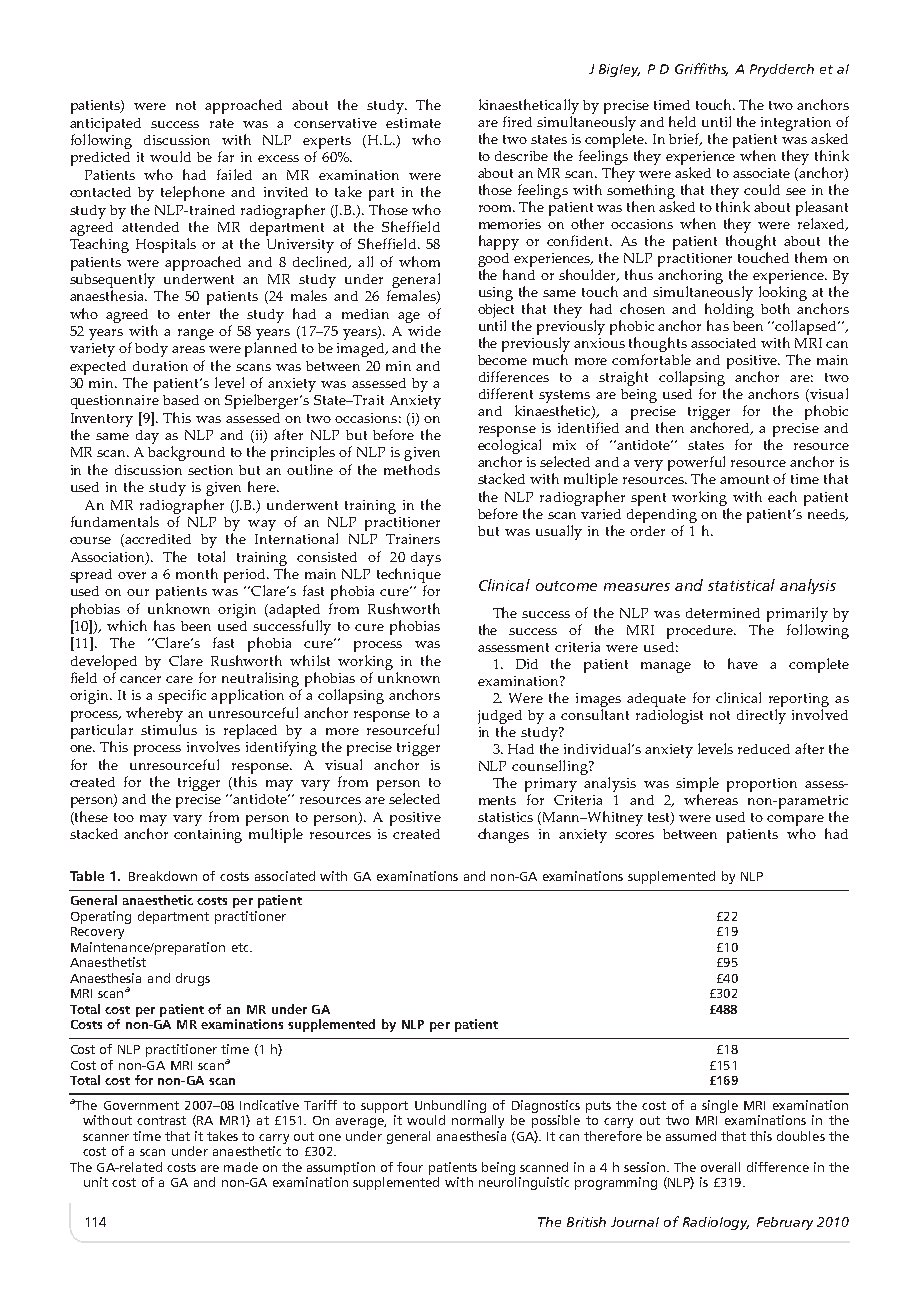 This document has height=1308, width=924. Describe the element at coordinates (241, 1167) in the document. I see `made` at that location.
